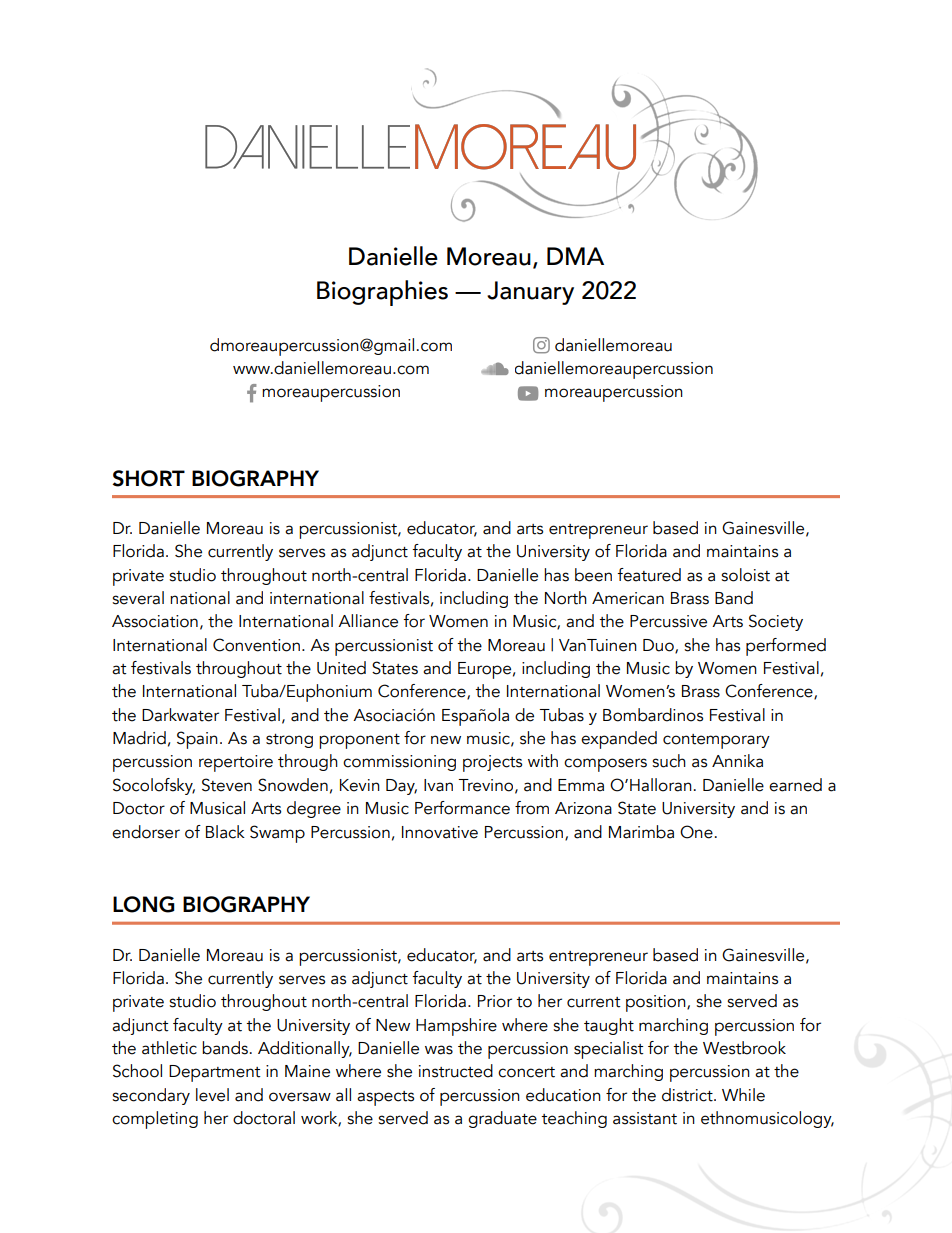 The width and height of the document is (952, 1233). Describe the element at coordinates (492, 763) in the document. I see `projects` at that location.
